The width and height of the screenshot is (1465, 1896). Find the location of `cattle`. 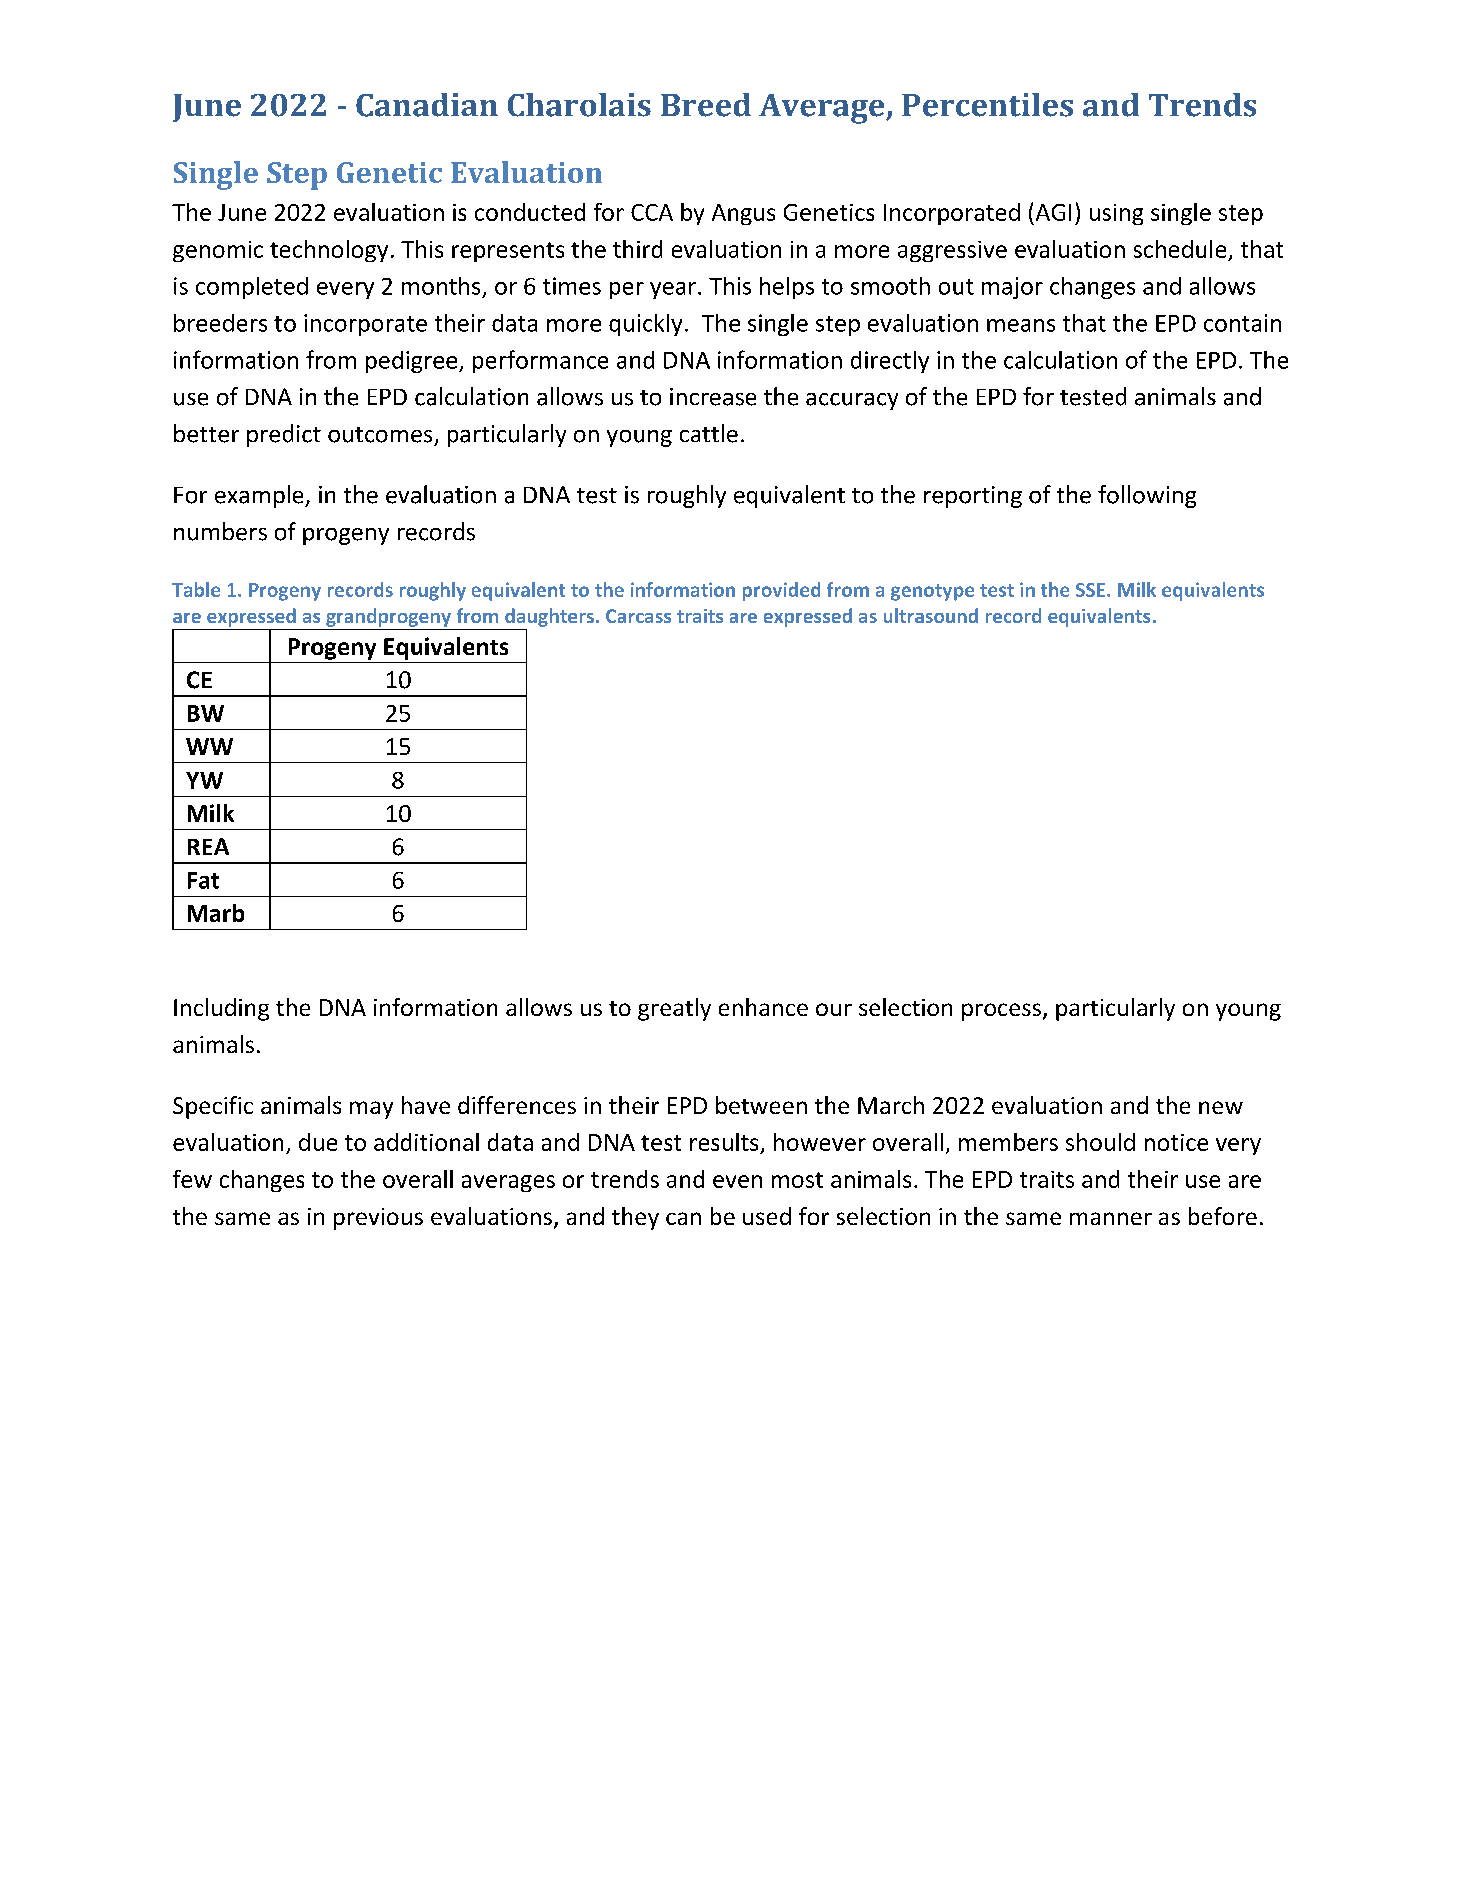

cattle is located at coordinates (709, 433).
